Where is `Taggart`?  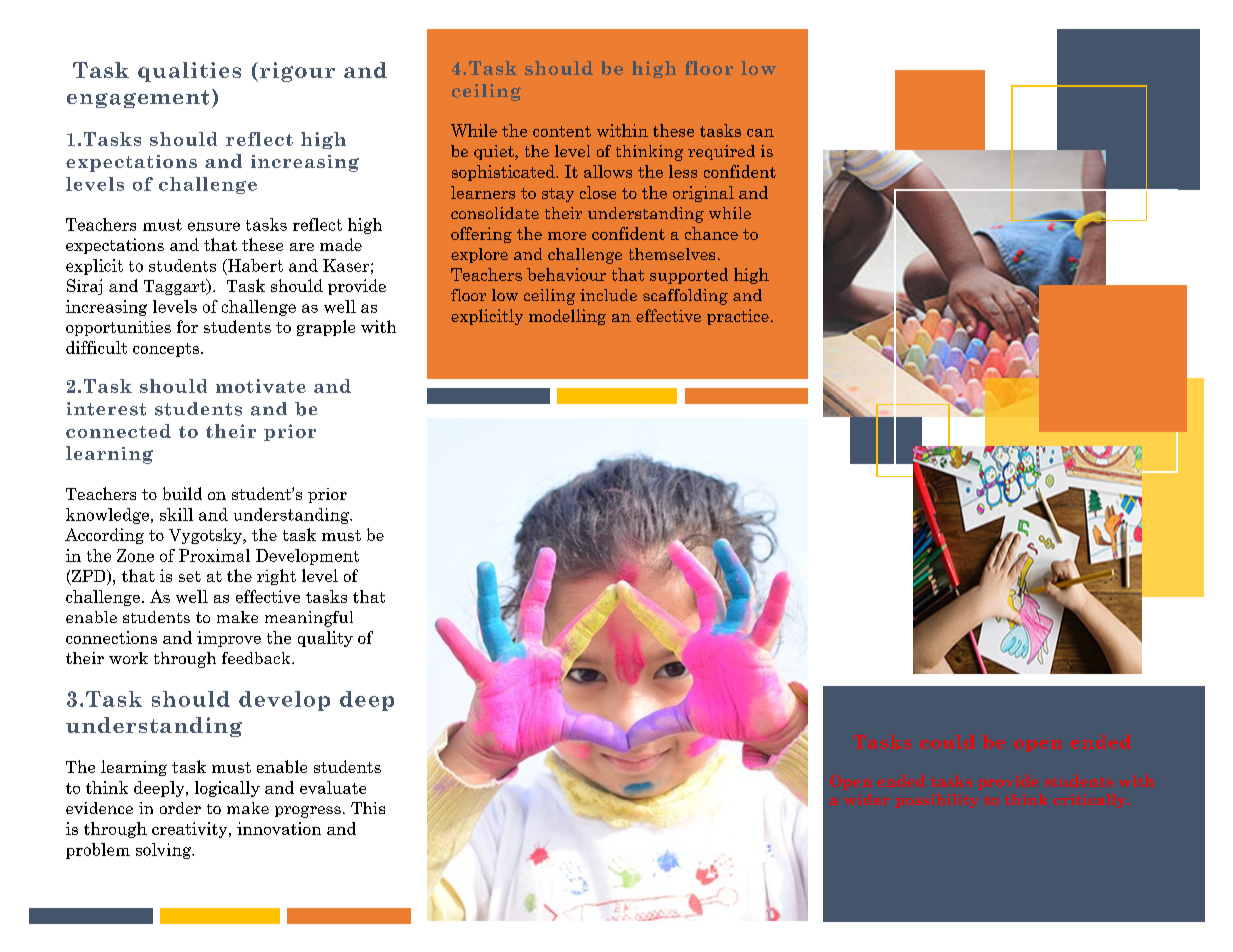
Taggart is located at coordinates (176, 287).
